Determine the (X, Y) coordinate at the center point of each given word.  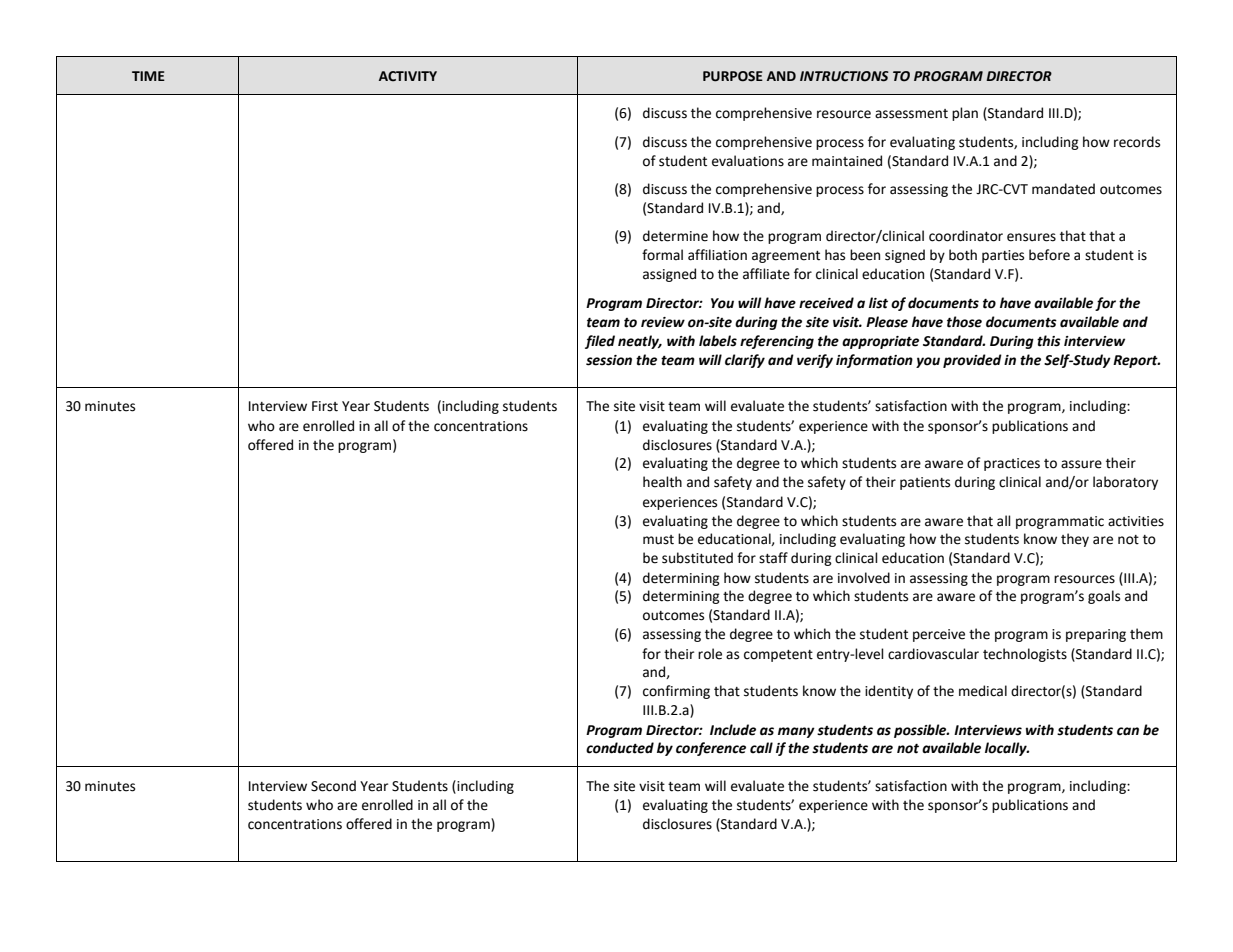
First (325, 406)
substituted (697, 558)
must (658, 540)
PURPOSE (733, 76)
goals (1104, 597)
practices (1012, 464)
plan (965, 114)
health (662, 482)
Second (333, 786)
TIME (148, 76)
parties (1003, 256)
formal (662, 255)
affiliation (717, 255)
